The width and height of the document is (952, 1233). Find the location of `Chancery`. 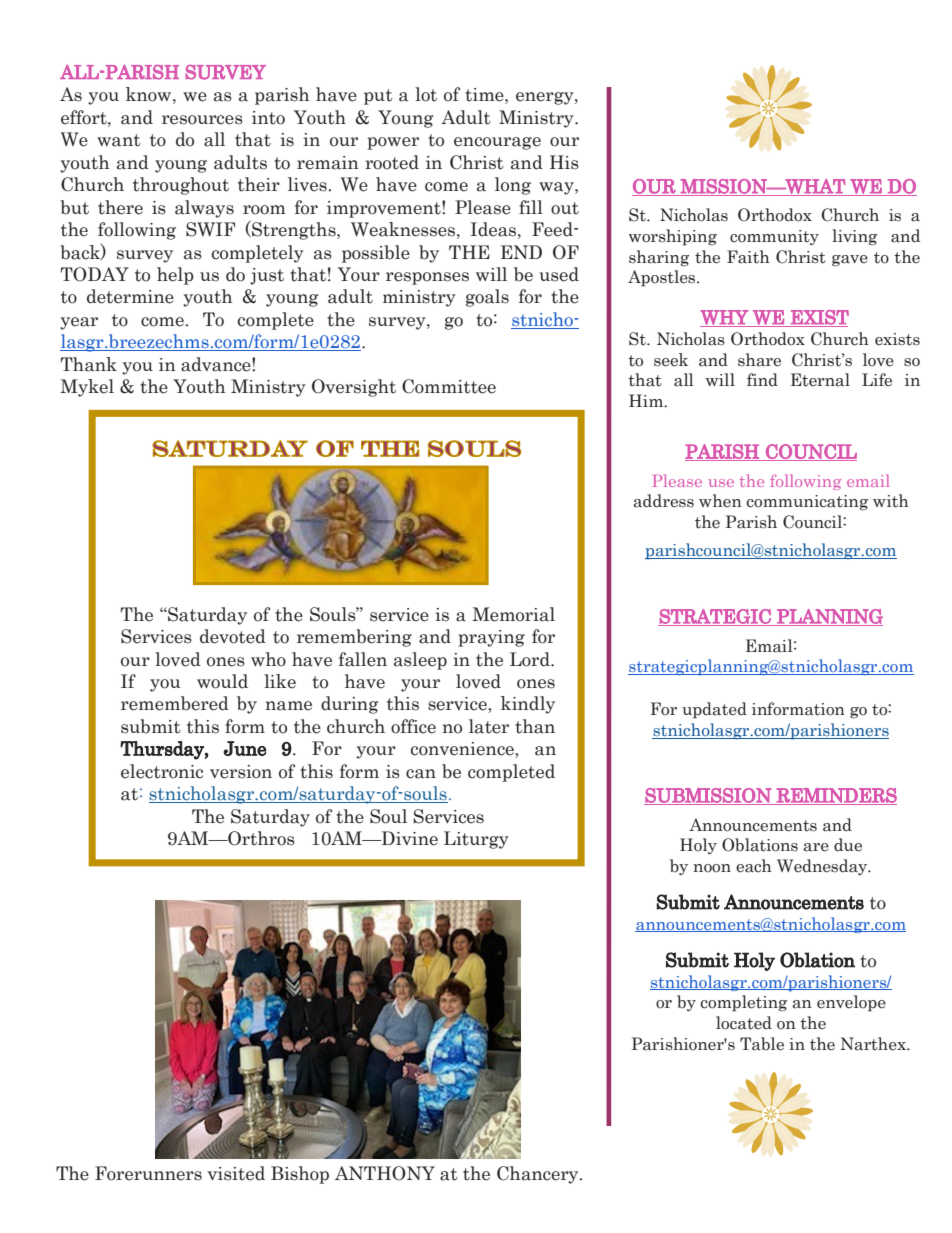

Chancery is located at coordinates (539, 1175).
